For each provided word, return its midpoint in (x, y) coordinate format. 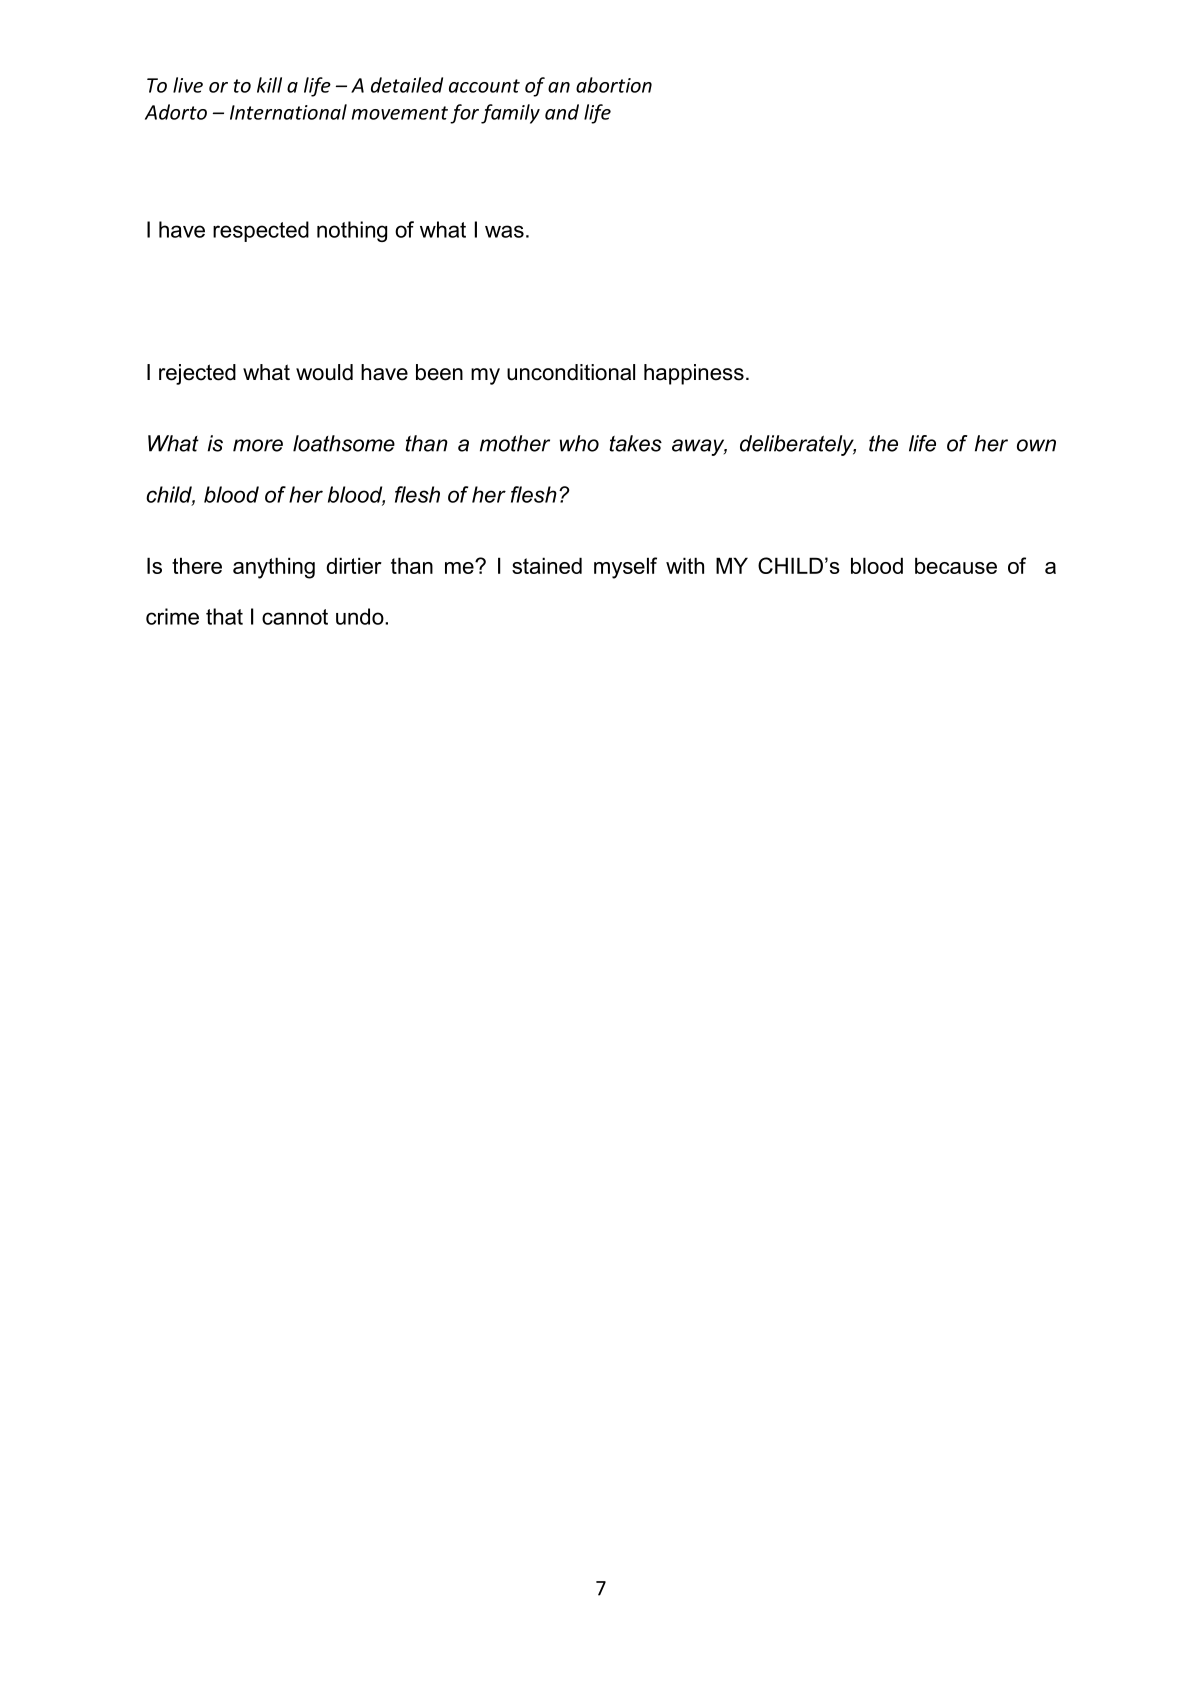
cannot (295, 617)
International (288, 112)
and (562, 112)
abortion (614, 85)
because (956, 565)
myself (625, 568)
